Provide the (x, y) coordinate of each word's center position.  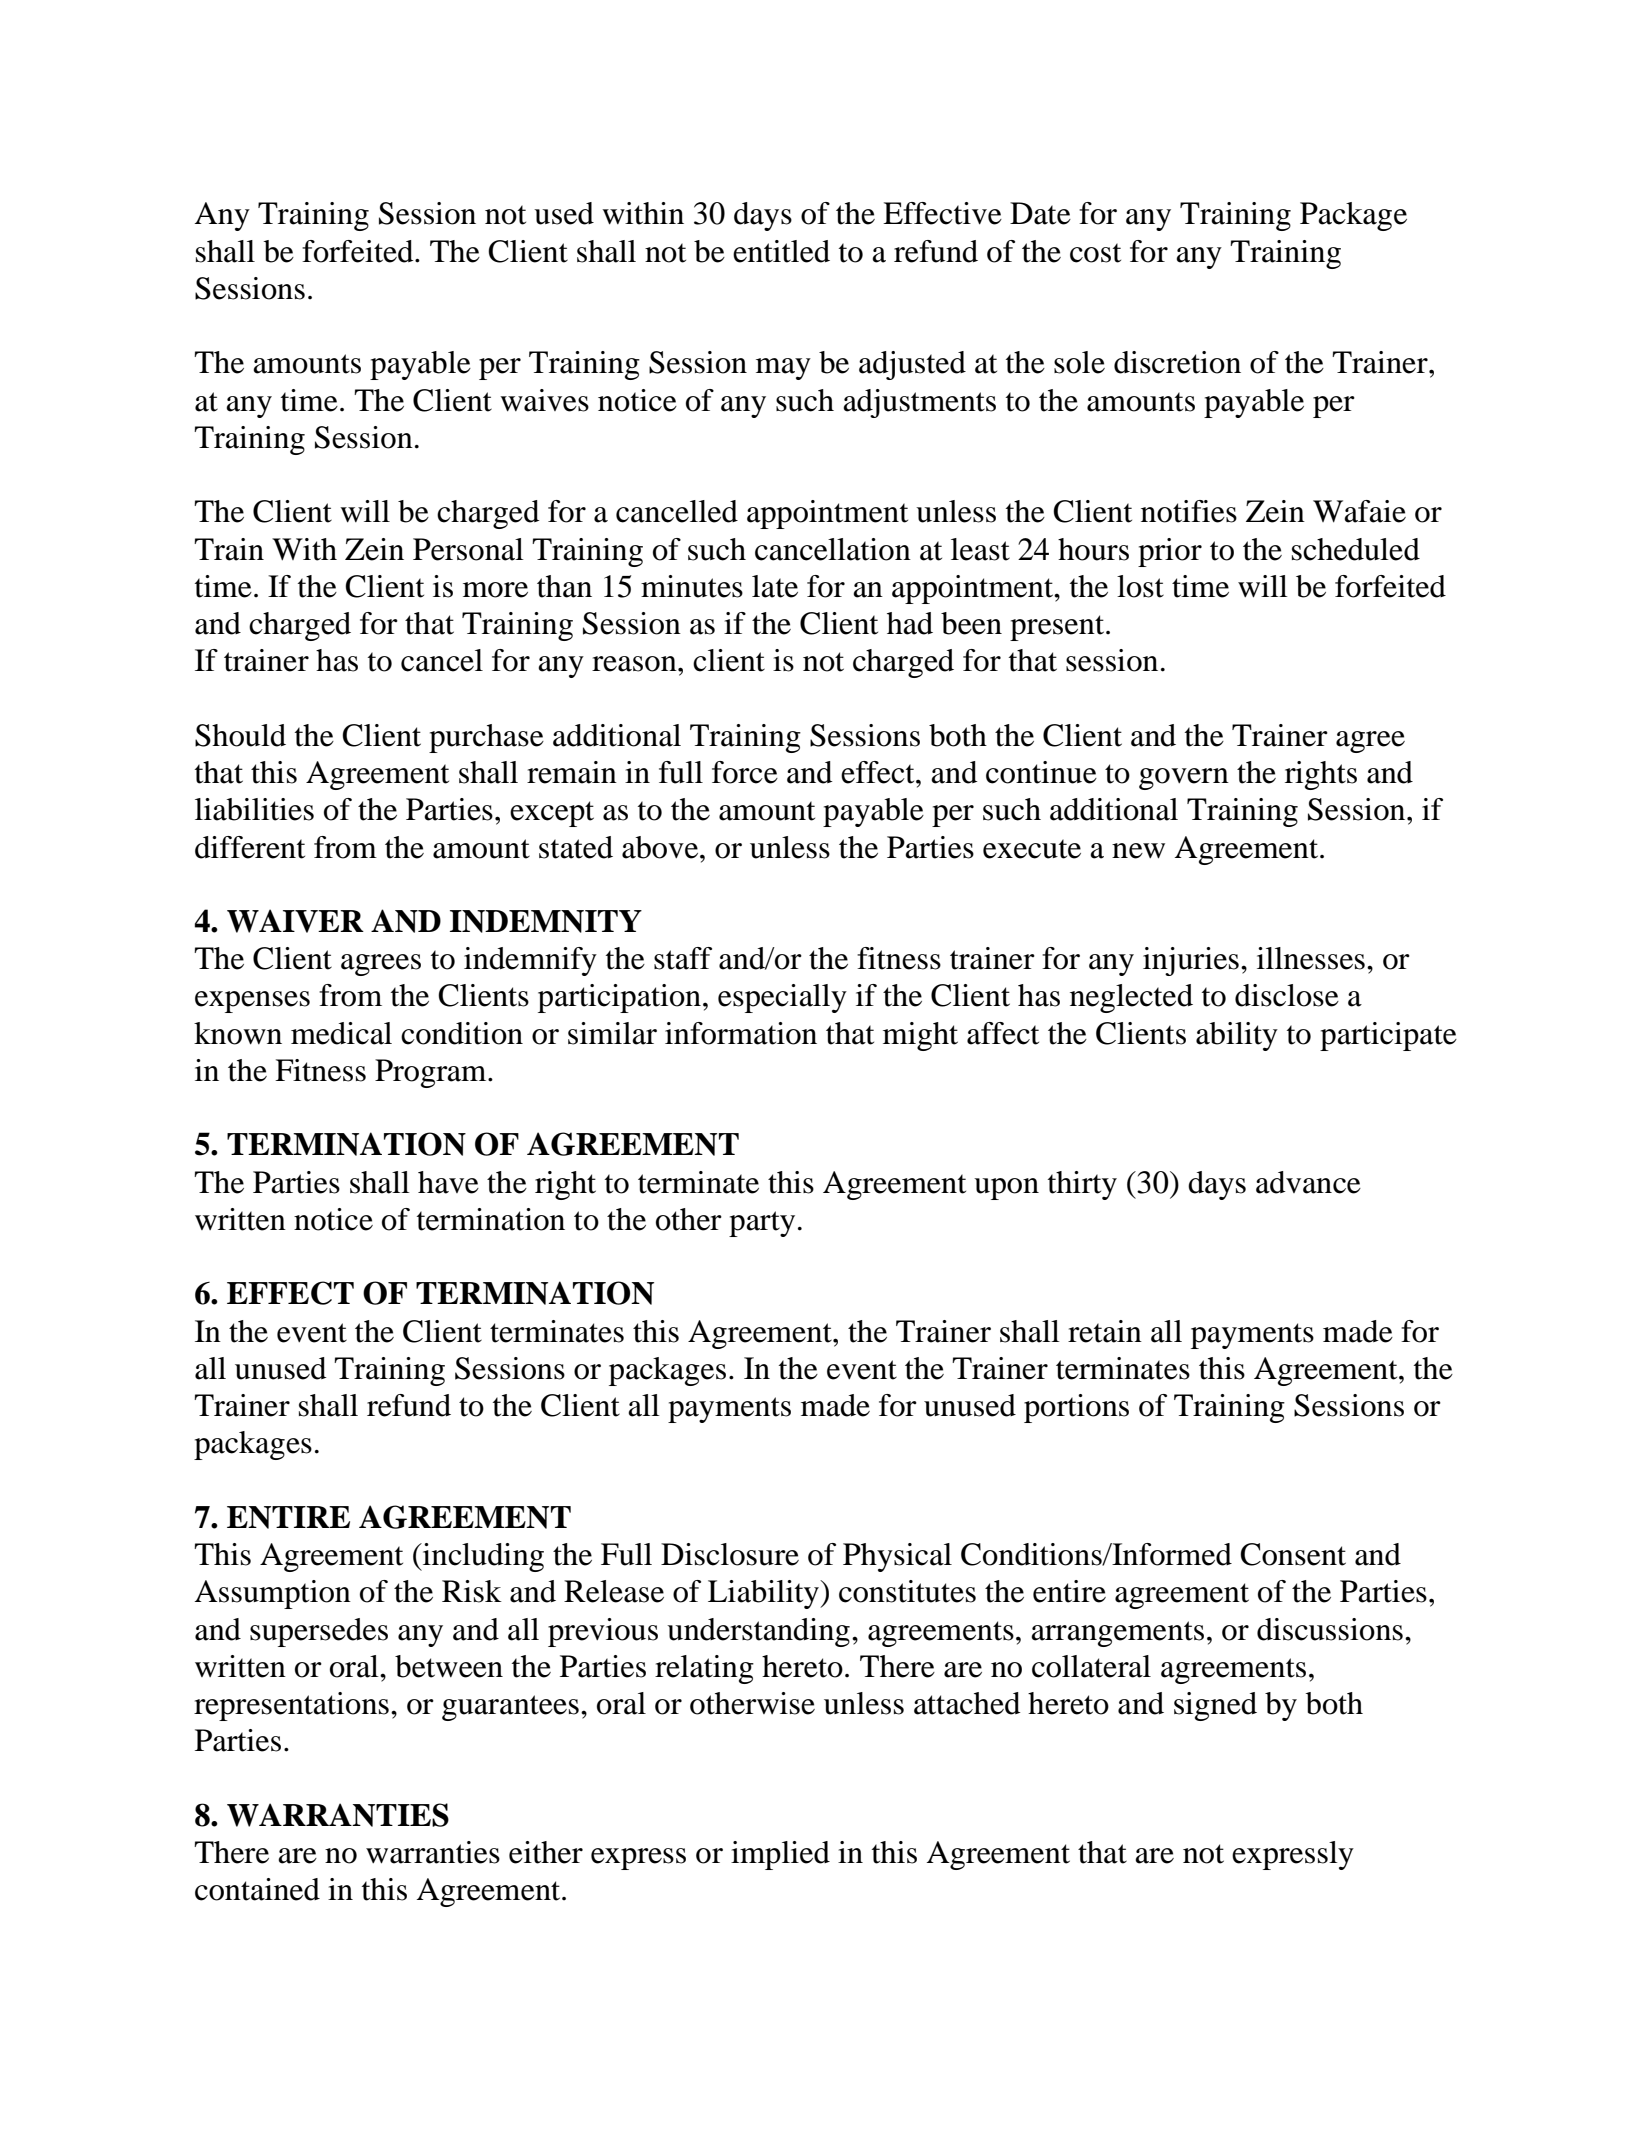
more (495, 590)
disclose (1287, 995)
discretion (1177, 362)
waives (544, 400)
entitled (781, 251)
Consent (1293, 1554)
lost (1140, 586)
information (741, 1033)
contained (257, 1889)
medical (341, 1033)
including (482, 1557)
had (910, 623)
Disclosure (730, 1554)
